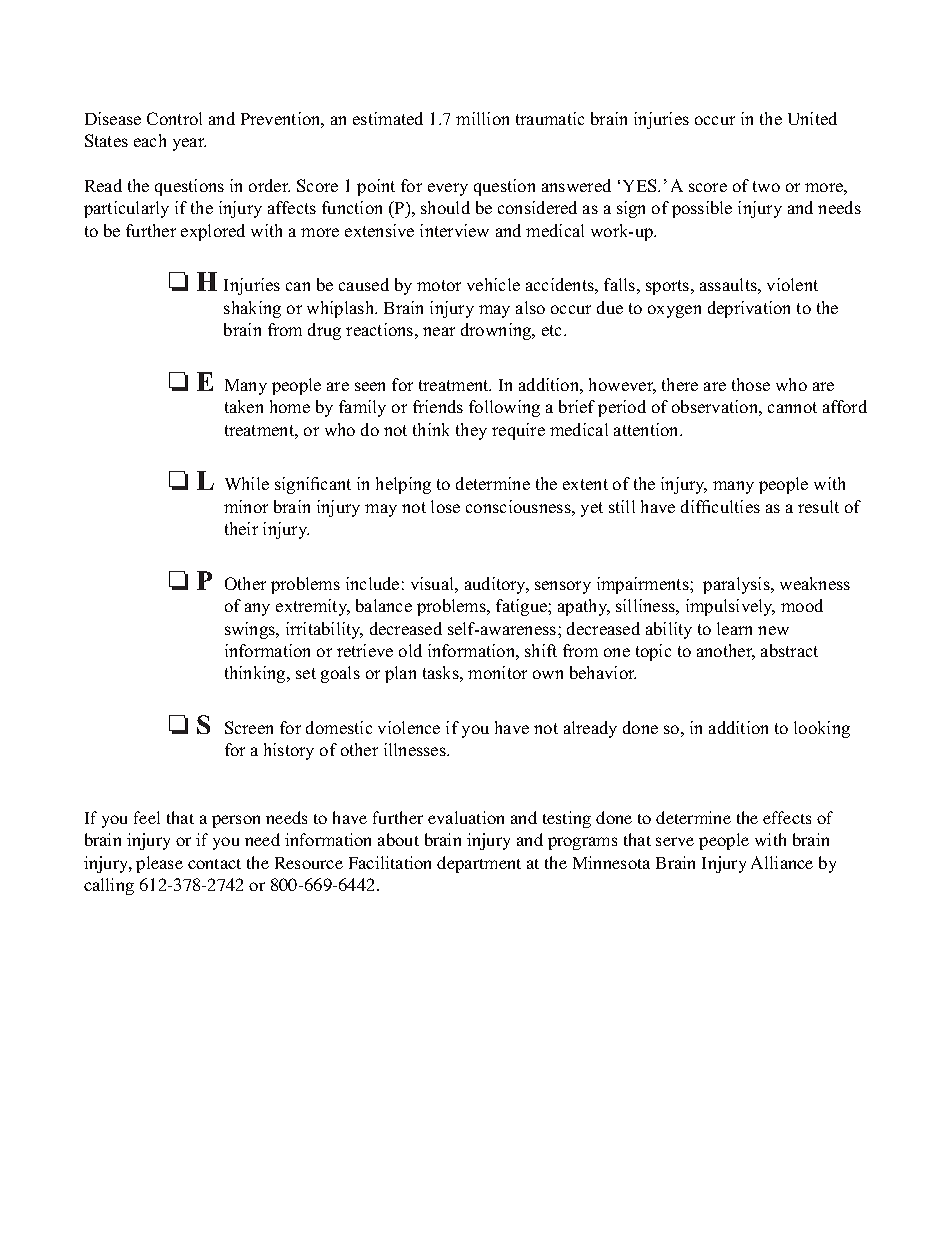 This image has height=1233, width=952. What do you see at coordinates (246, 506) in the image?
I see `minor` at bounding box center [246, 506].
